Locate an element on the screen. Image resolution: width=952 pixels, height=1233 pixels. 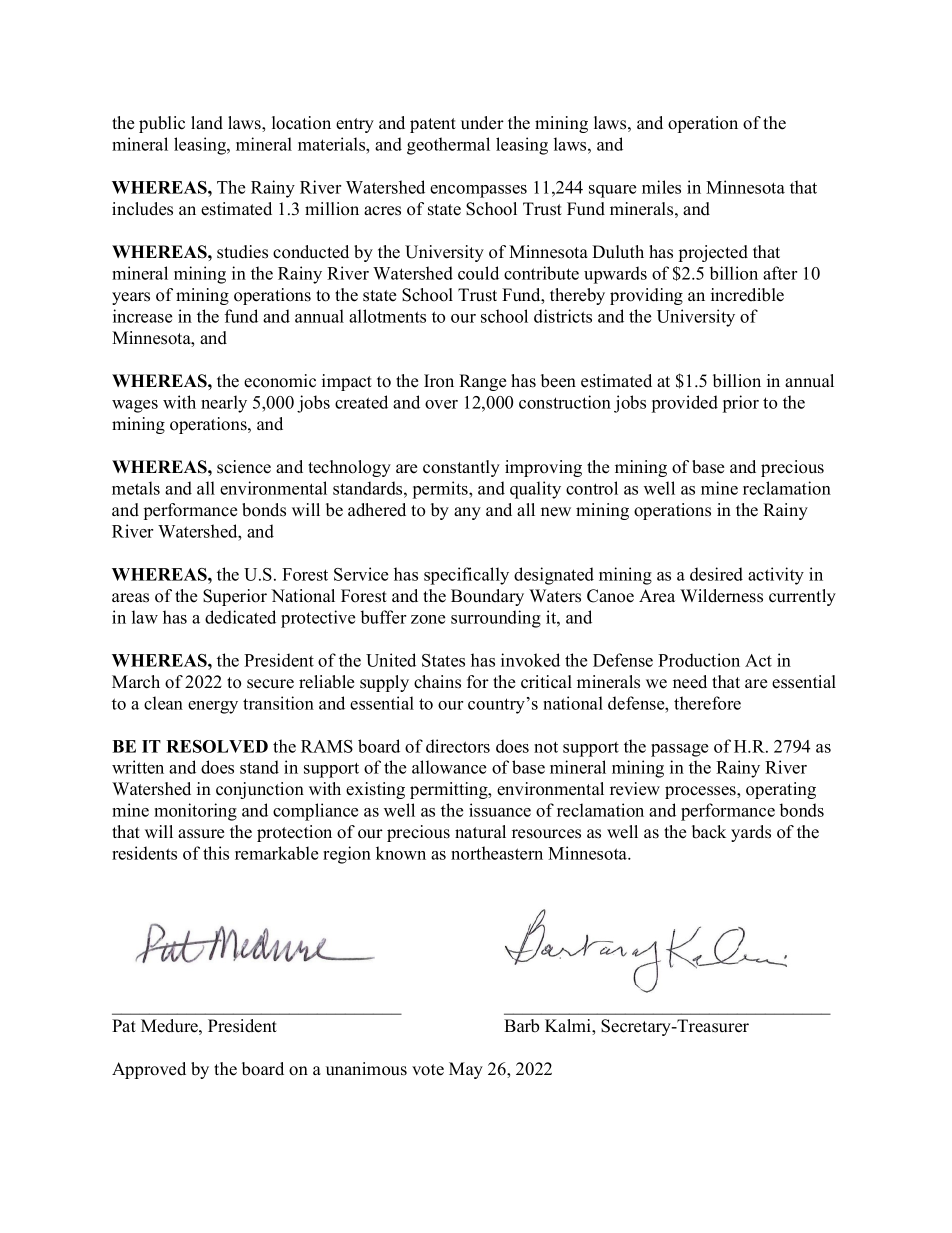
constantly is located at coordinates (461, 468).
